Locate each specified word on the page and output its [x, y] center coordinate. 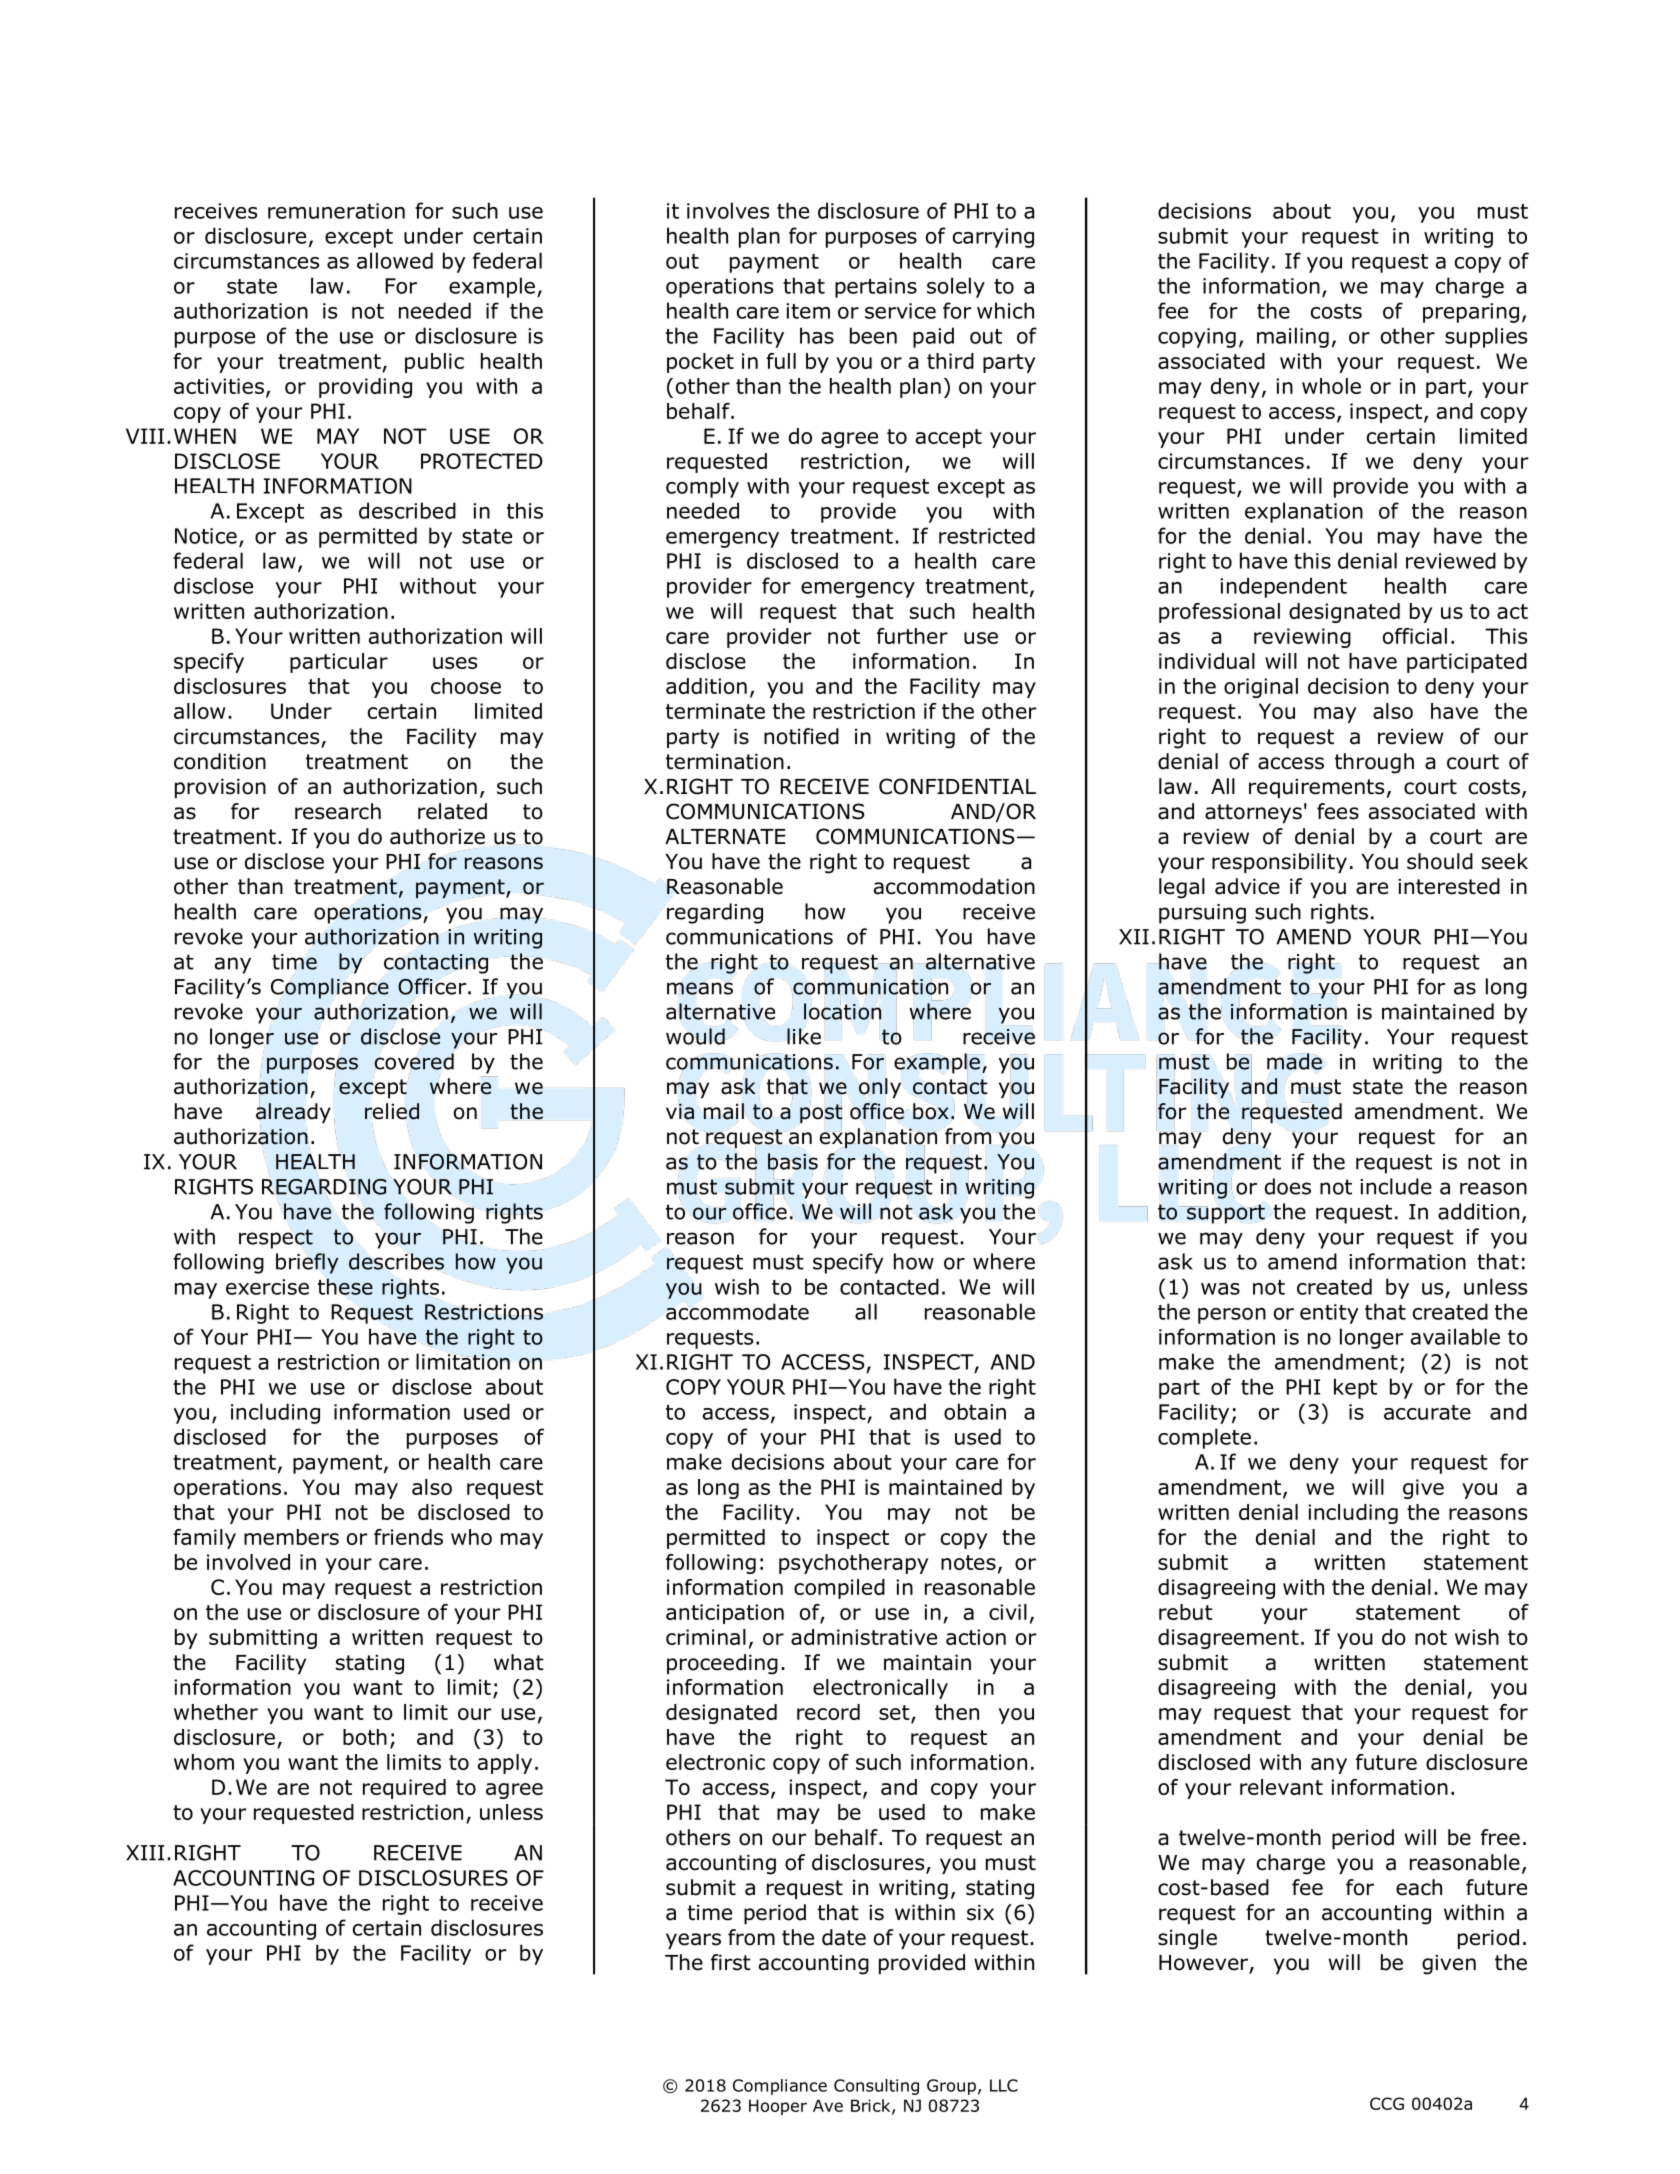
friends [408, 1537]
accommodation [954, 886]
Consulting [876, 2087]
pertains [876, 288]
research [338, 811]
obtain [975, 1411]
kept [1355, 1388]
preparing [1471, 313]
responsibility [1279, 863]
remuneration [336, 211]
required [404, 1789]
